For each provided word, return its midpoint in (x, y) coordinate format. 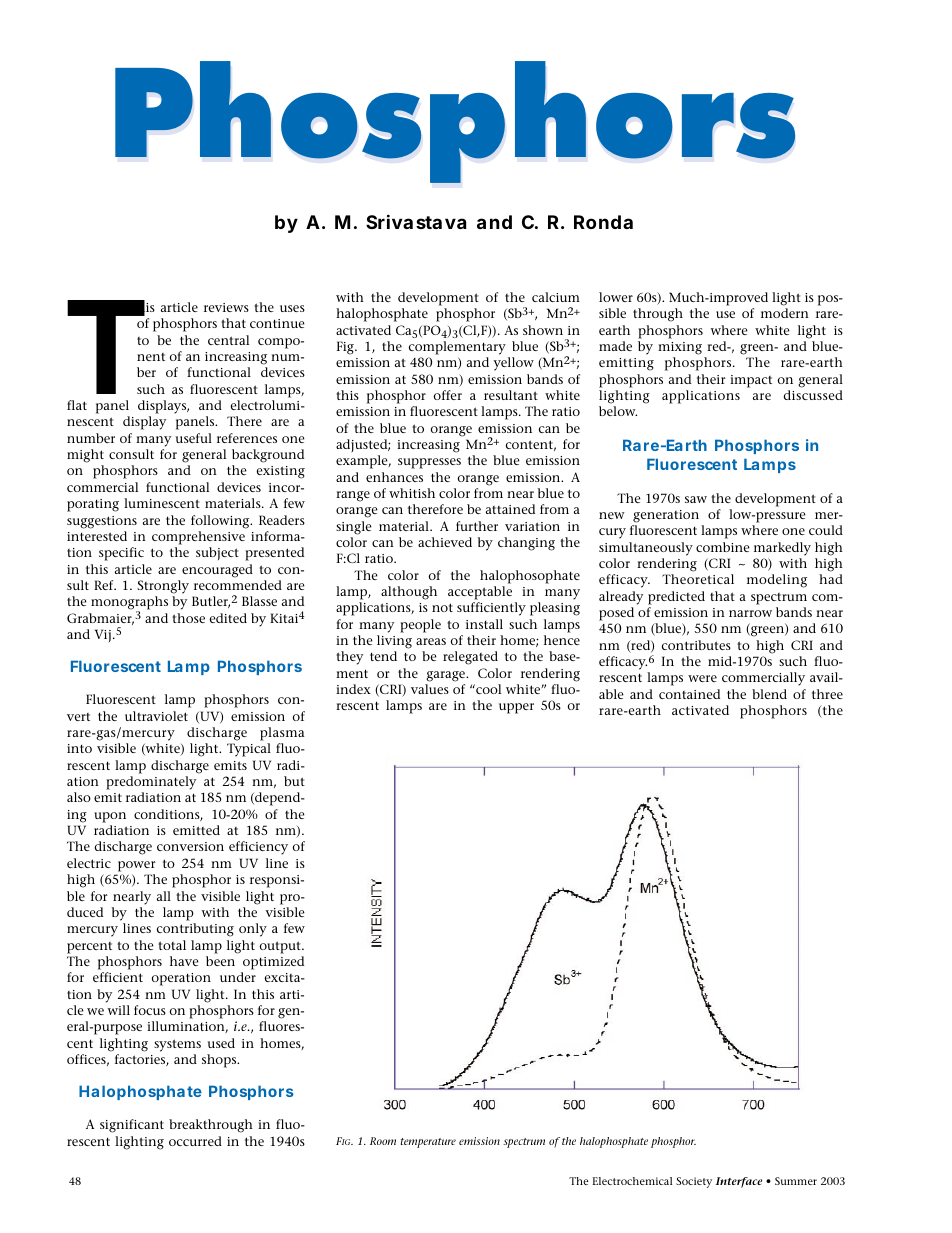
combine (723, 547)
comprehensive (198, 538)
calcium (556, 297)
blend (769, 694)
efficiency (258, 848)
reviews (226, 307)
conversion (190, 846)
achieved (445, 542)
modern (785, 313)
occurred (195, 1141)
